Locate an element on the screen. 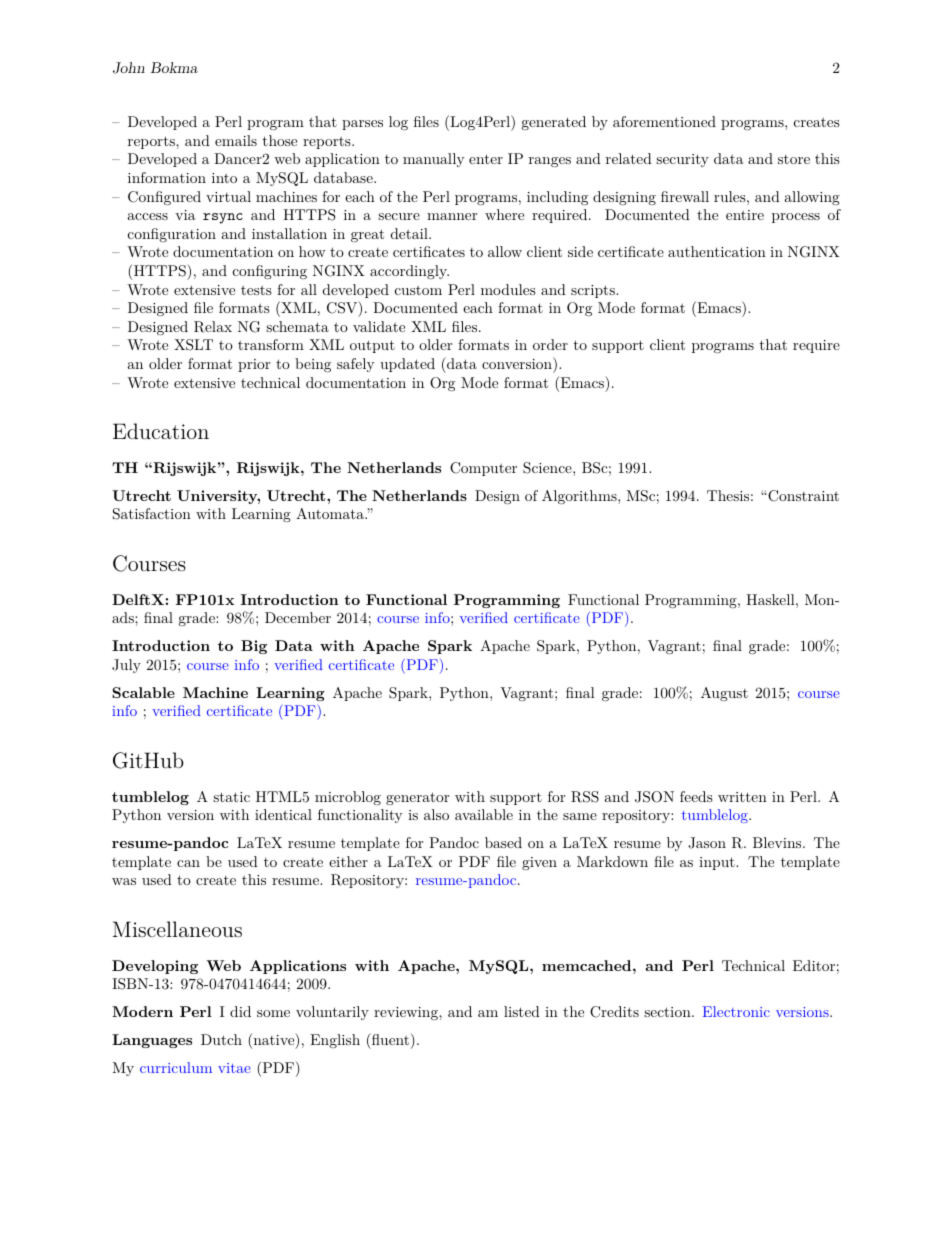 This screenshot has width=952, height=1233. emails is located at coordinates (236, 140).
